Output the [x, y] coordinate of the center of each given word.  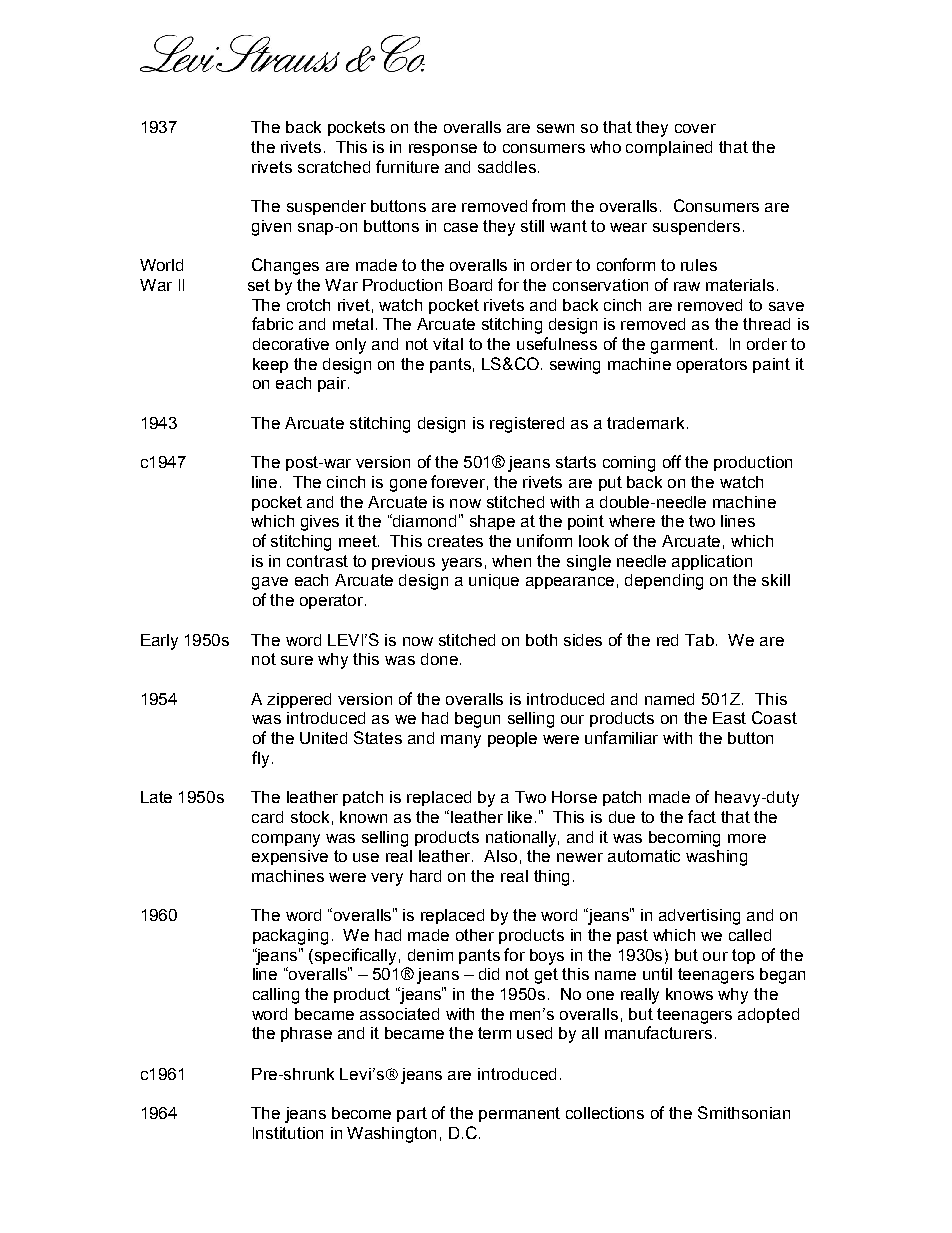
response [443, 150]
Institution [288, 1133]
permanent [519, 1114]
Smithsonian [744, 1112]
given [271, 228]
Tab [701, 640]
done [439, 659]
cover [695, 128]
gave [270, 583]
